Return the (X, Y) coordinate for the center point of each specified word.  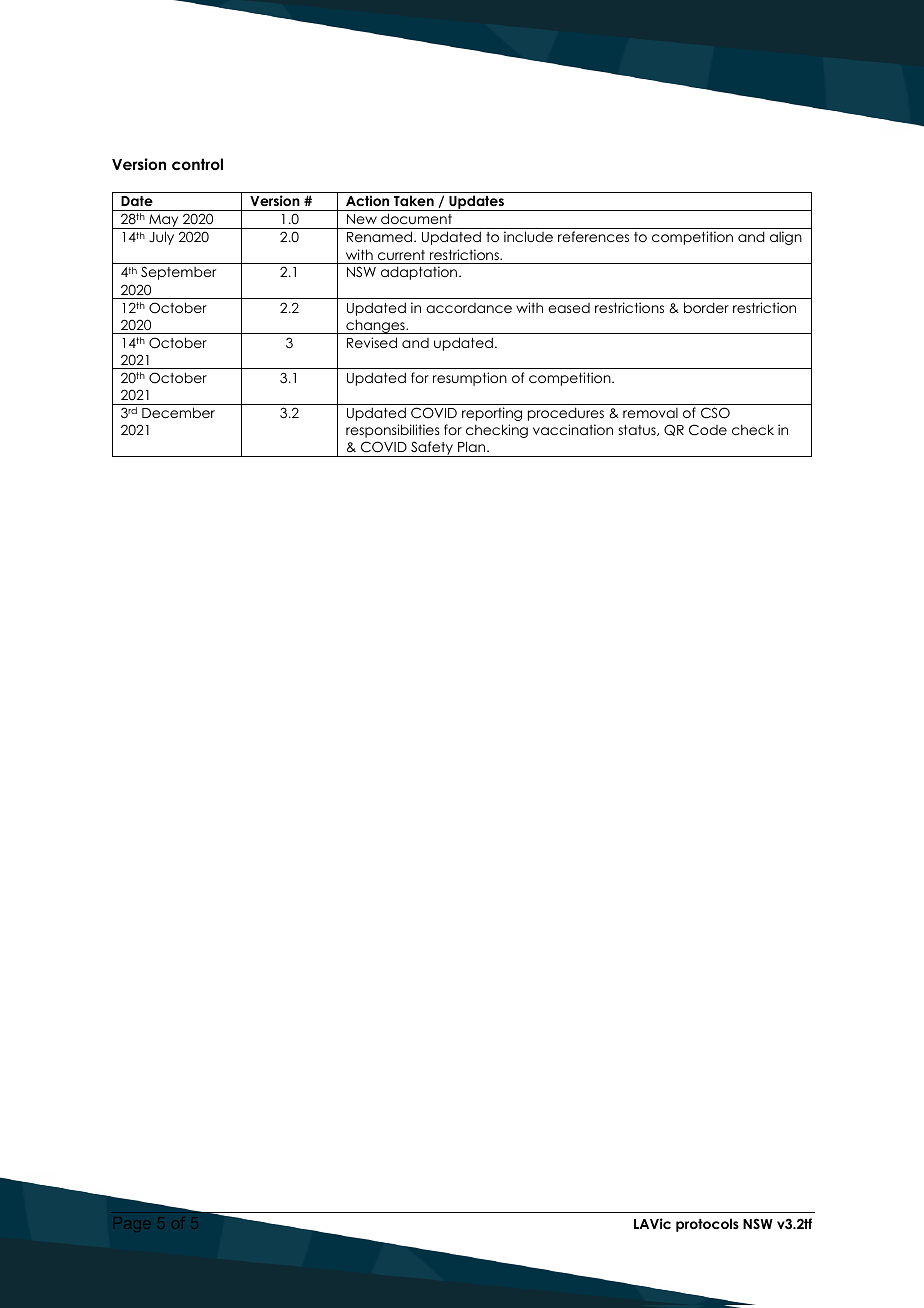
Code (708, 430)
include (528, 236)
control (197, 164)
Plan (473, 446)
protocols (707, 1225)
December (178, 412)
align (786, 238)
